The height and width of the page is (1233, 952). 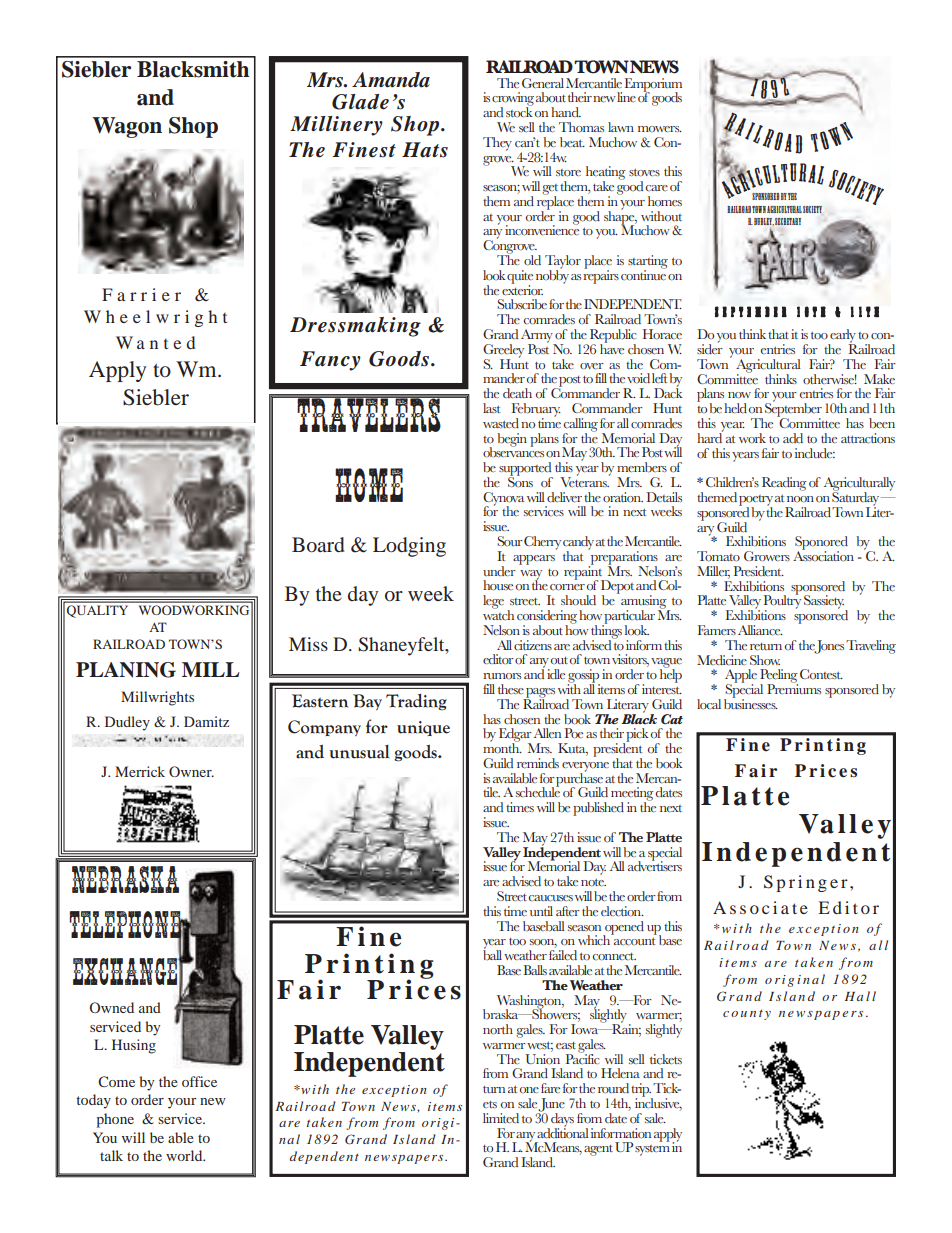 What do you see at coordinates (501, 1118) in the page?
I see `limited` at bounding box center [501, 1118].
